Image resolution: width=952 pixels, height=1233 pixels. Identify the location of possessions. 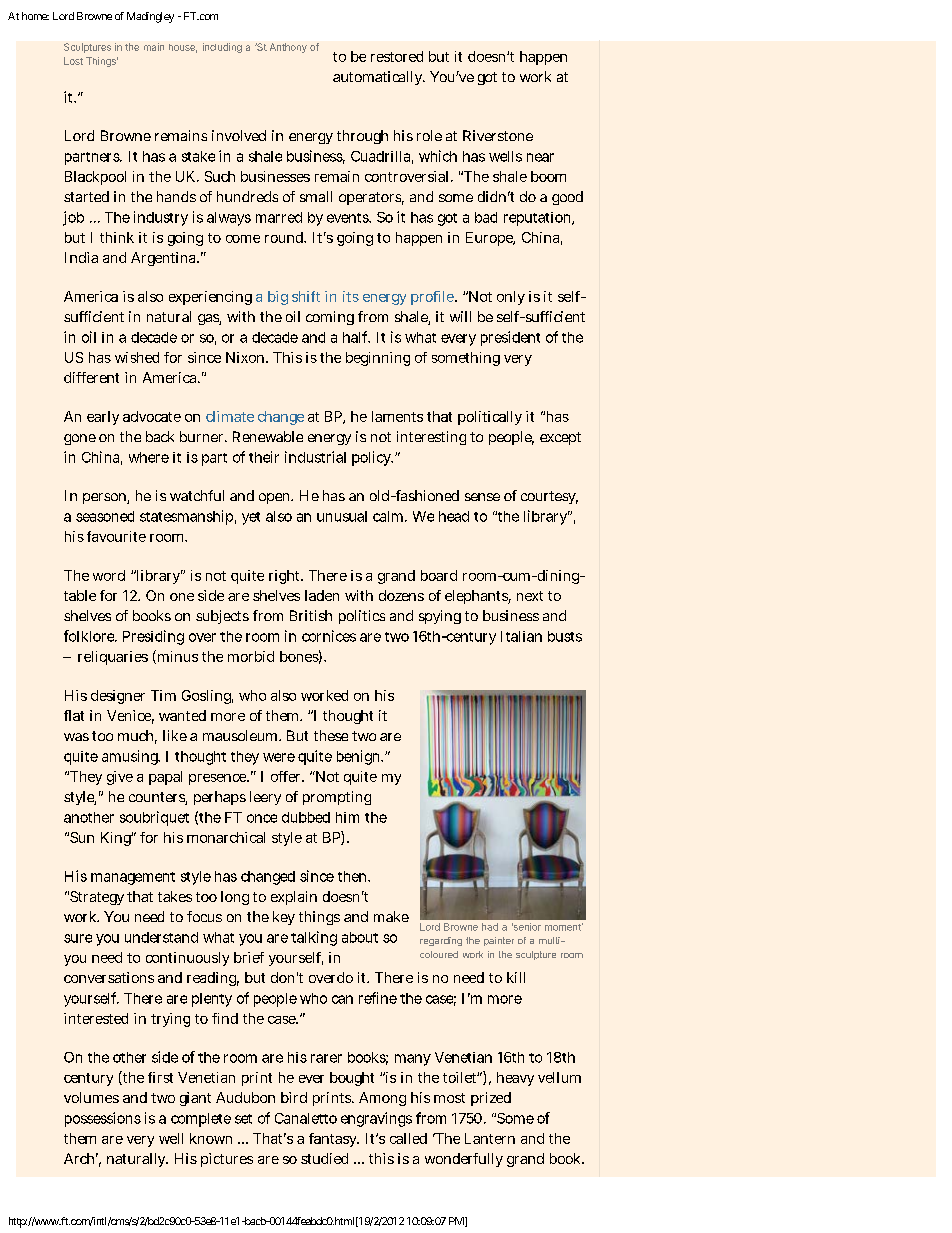
(103, 1119).
